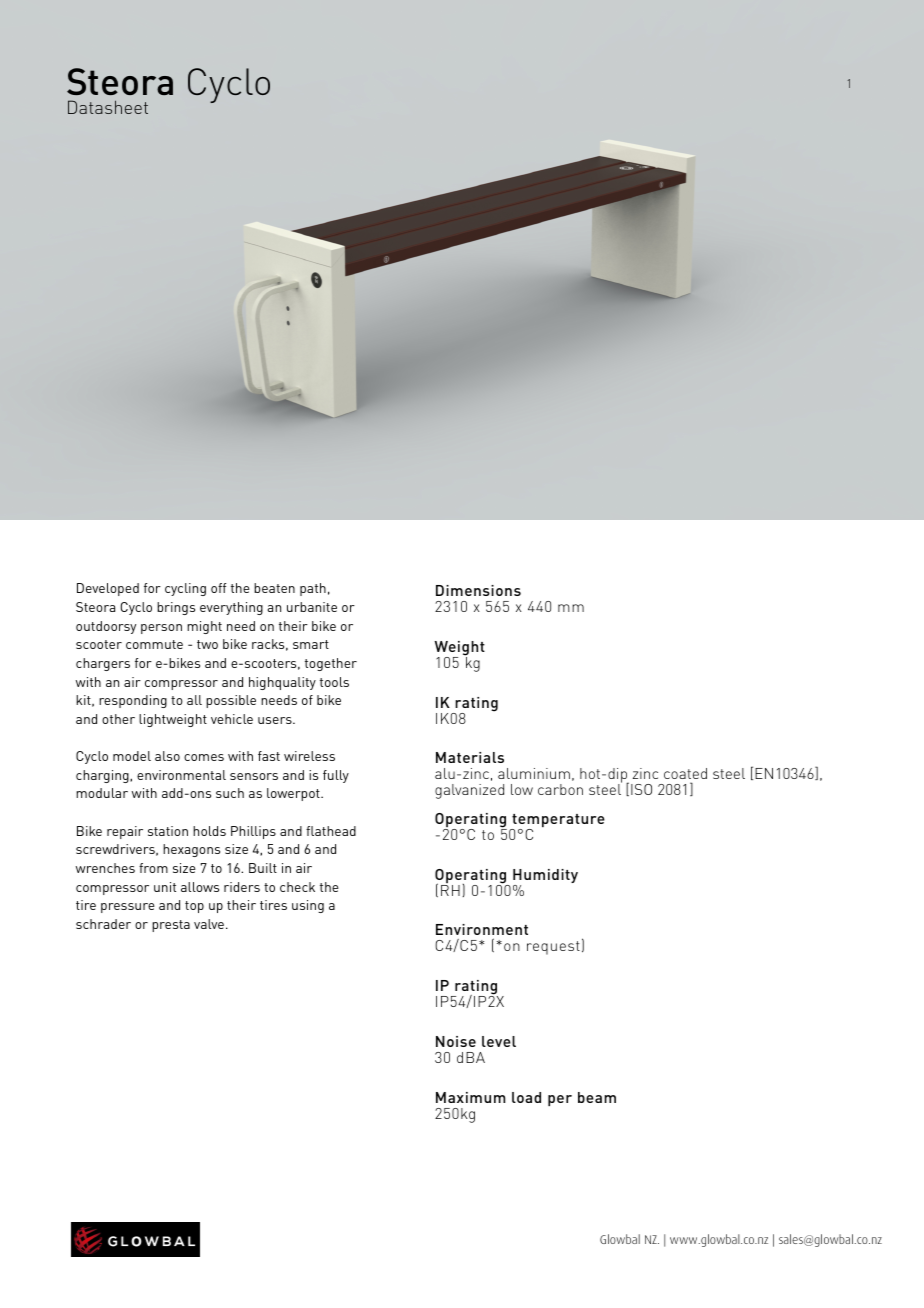  What do you see at coordinates (274, 588) in the screenshot?
I see `beaten` at bounding box center [274, 588].
